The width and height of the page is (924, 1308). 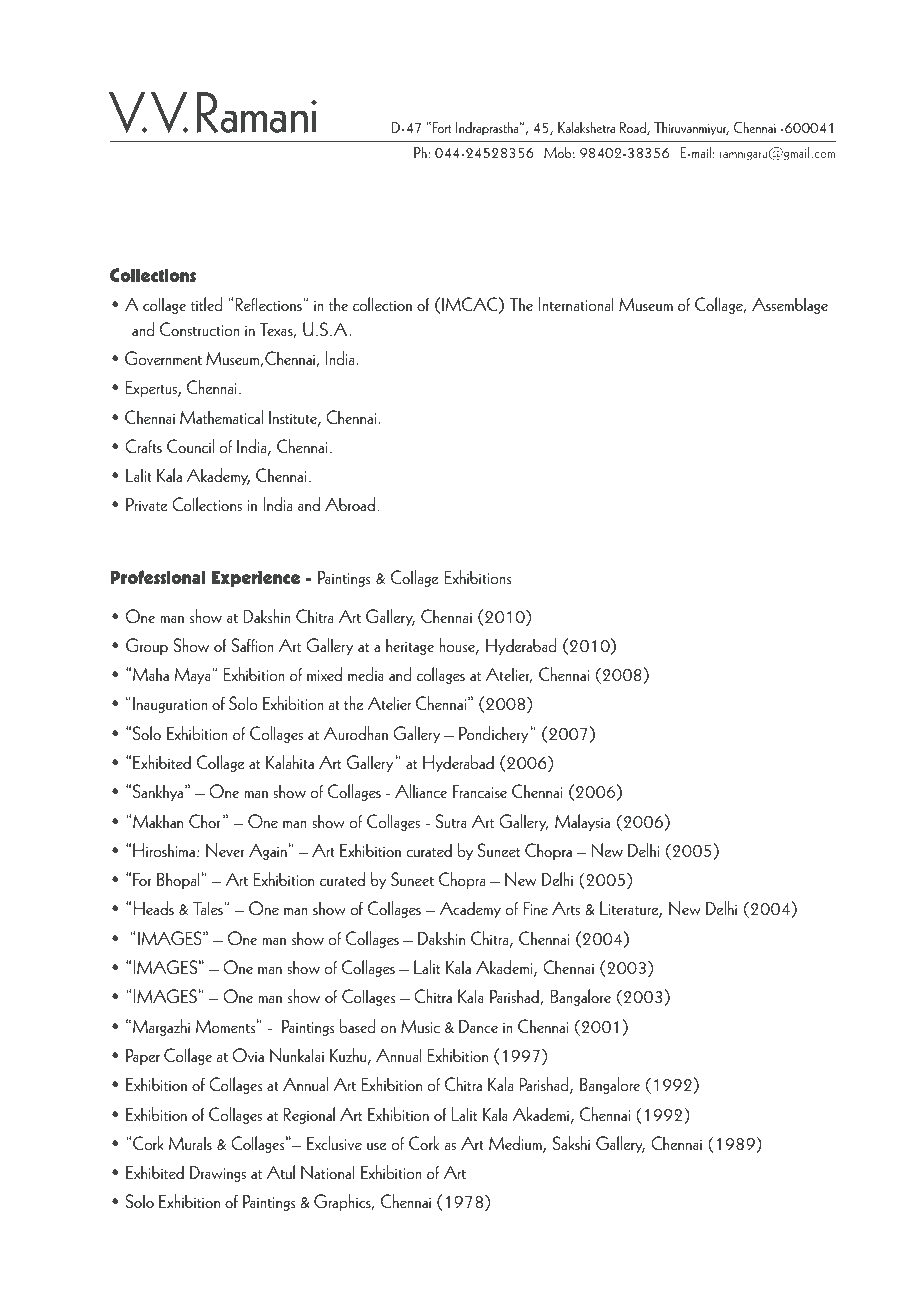 What do you see at coordinates (582, 822) in the page?
I see `Malaysia` at bounding box center [582, 822].
